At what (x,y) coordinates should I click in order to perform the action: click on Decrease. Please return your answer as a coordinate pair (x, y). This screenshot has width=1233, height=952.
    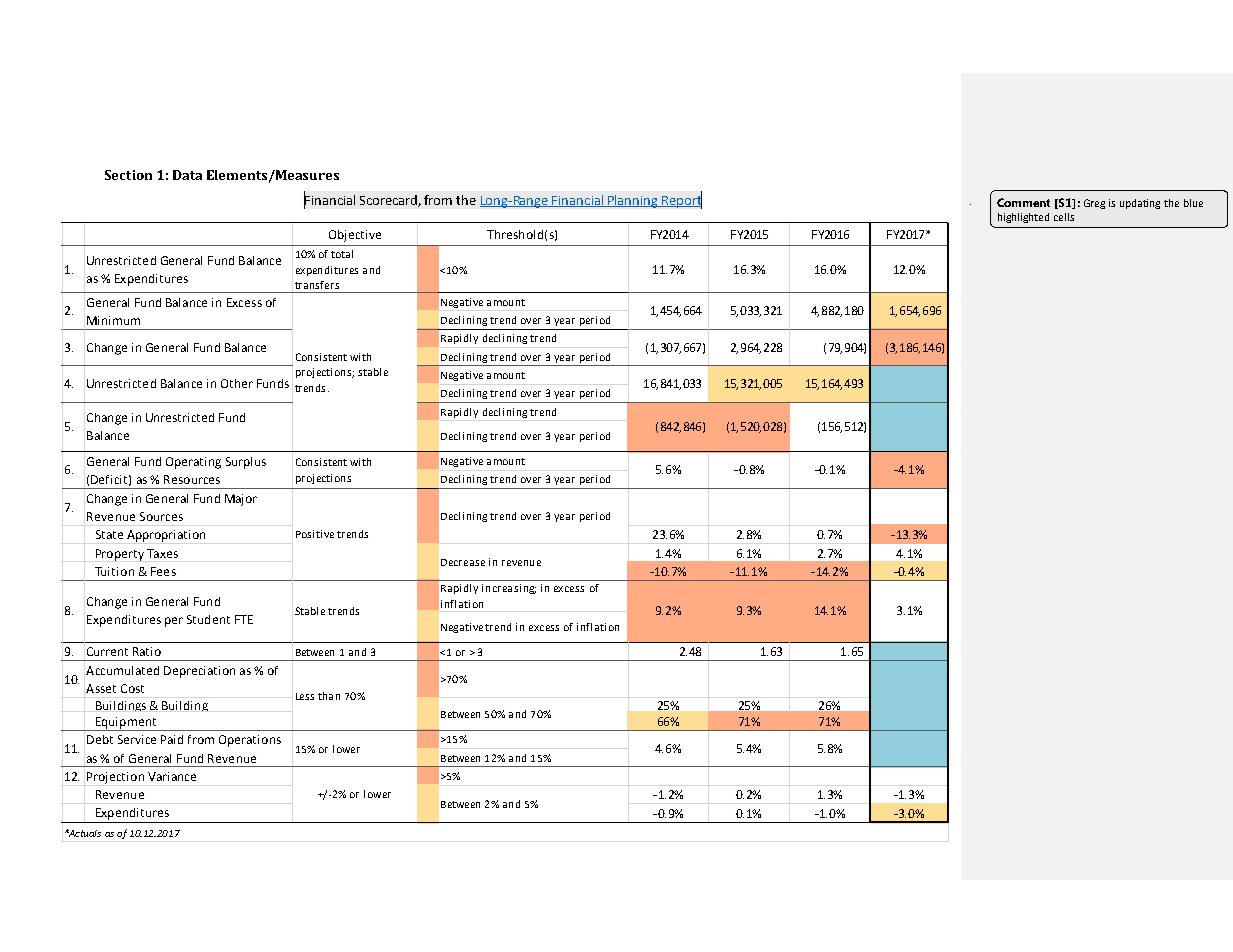
    Looking at the image, I should click on (463, 562).
